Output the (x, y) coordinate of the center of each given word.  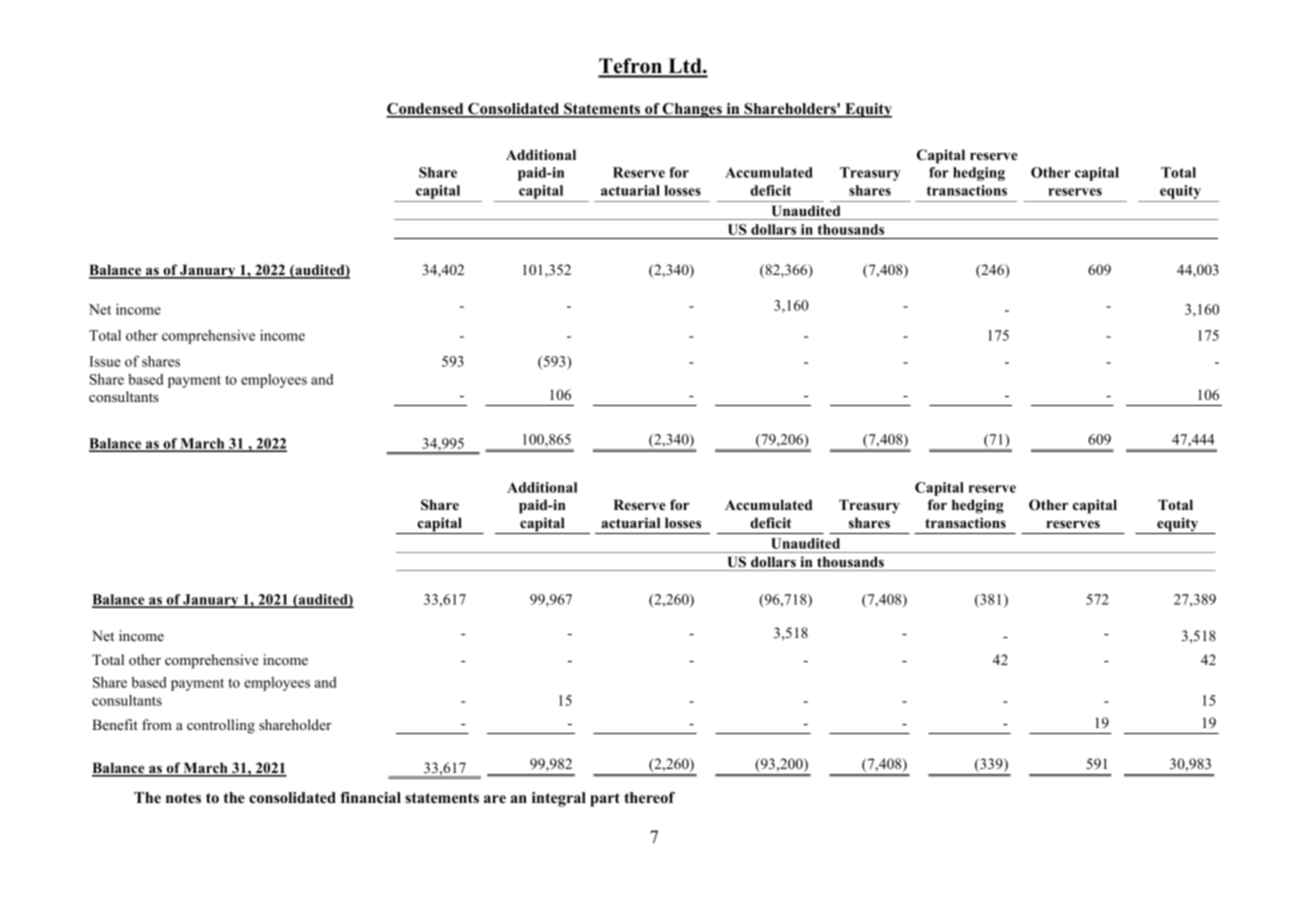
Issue (105, 361)
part (605, 800)
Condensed (426, 110)
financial (371, 798)
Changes (692, 110)
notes (183, 798)
